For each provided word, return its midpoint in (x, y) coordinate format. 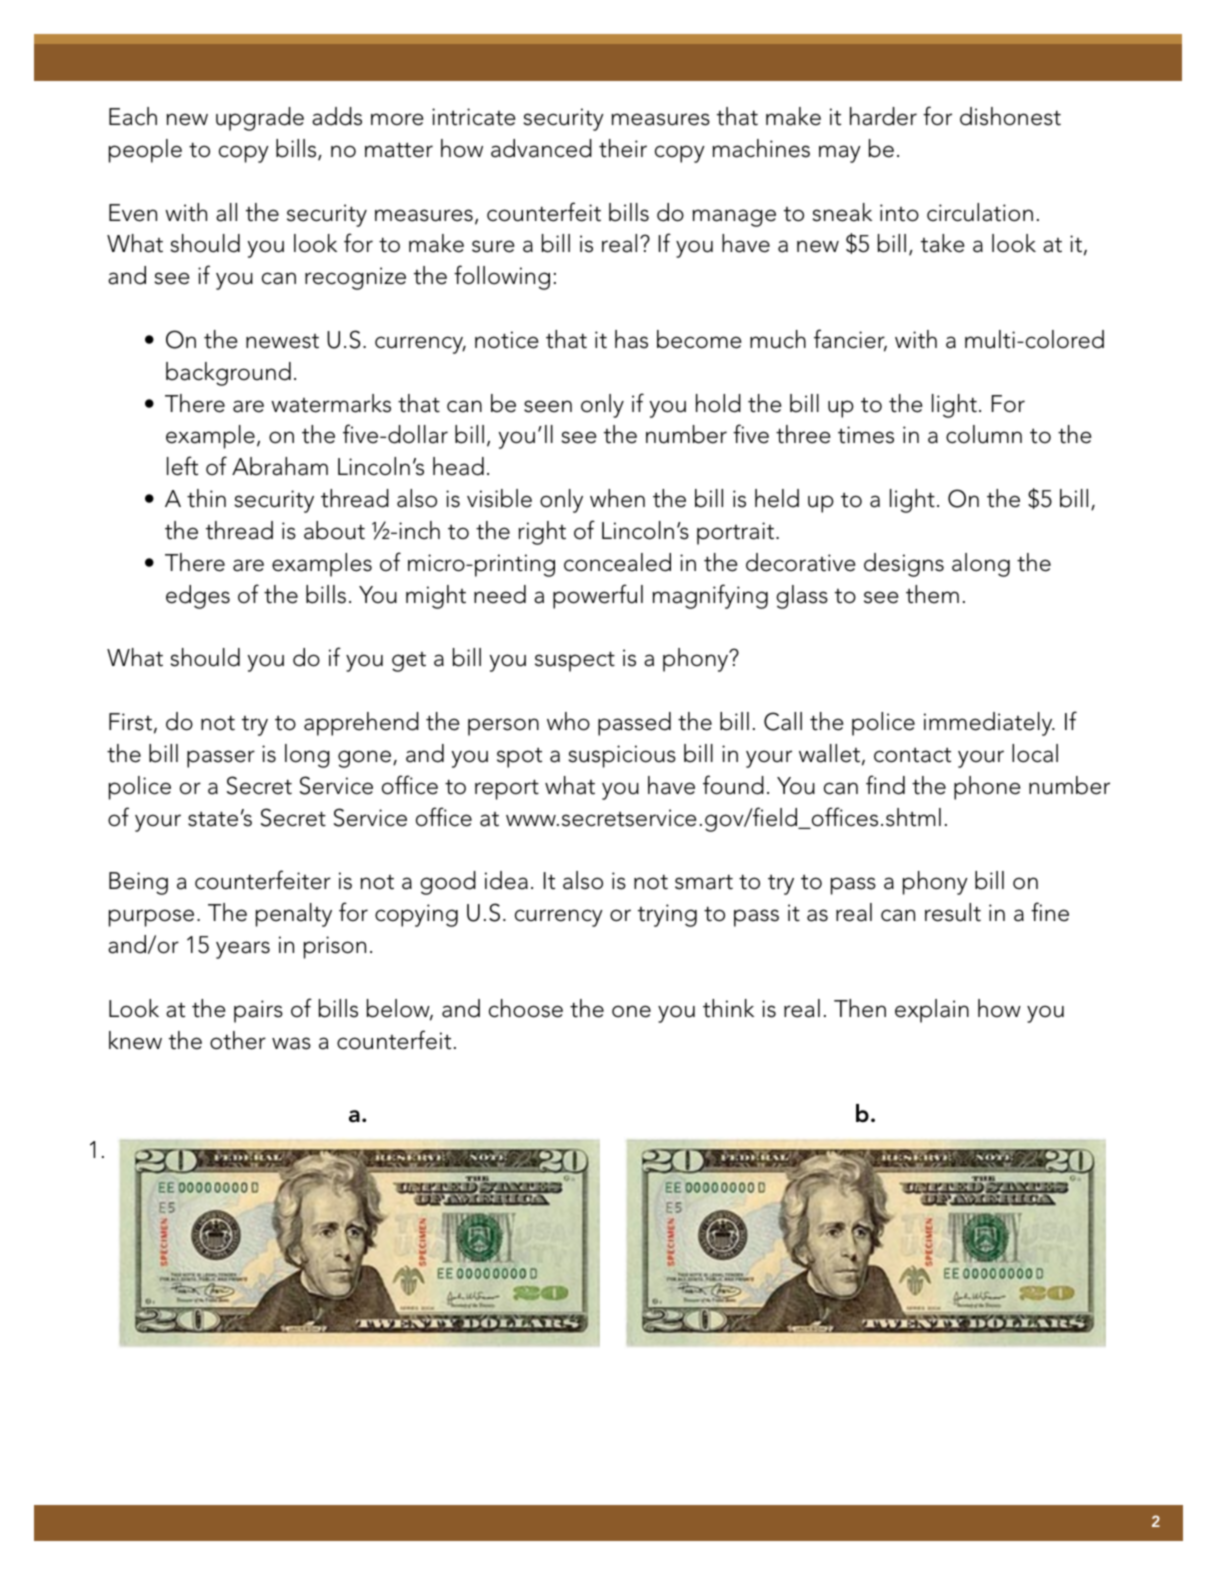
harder (883, 116)
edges (198, 597)
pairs (258, 1011)
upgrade (260, 119)
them (932, 594)
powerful (598, 596)
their (623, 148)
